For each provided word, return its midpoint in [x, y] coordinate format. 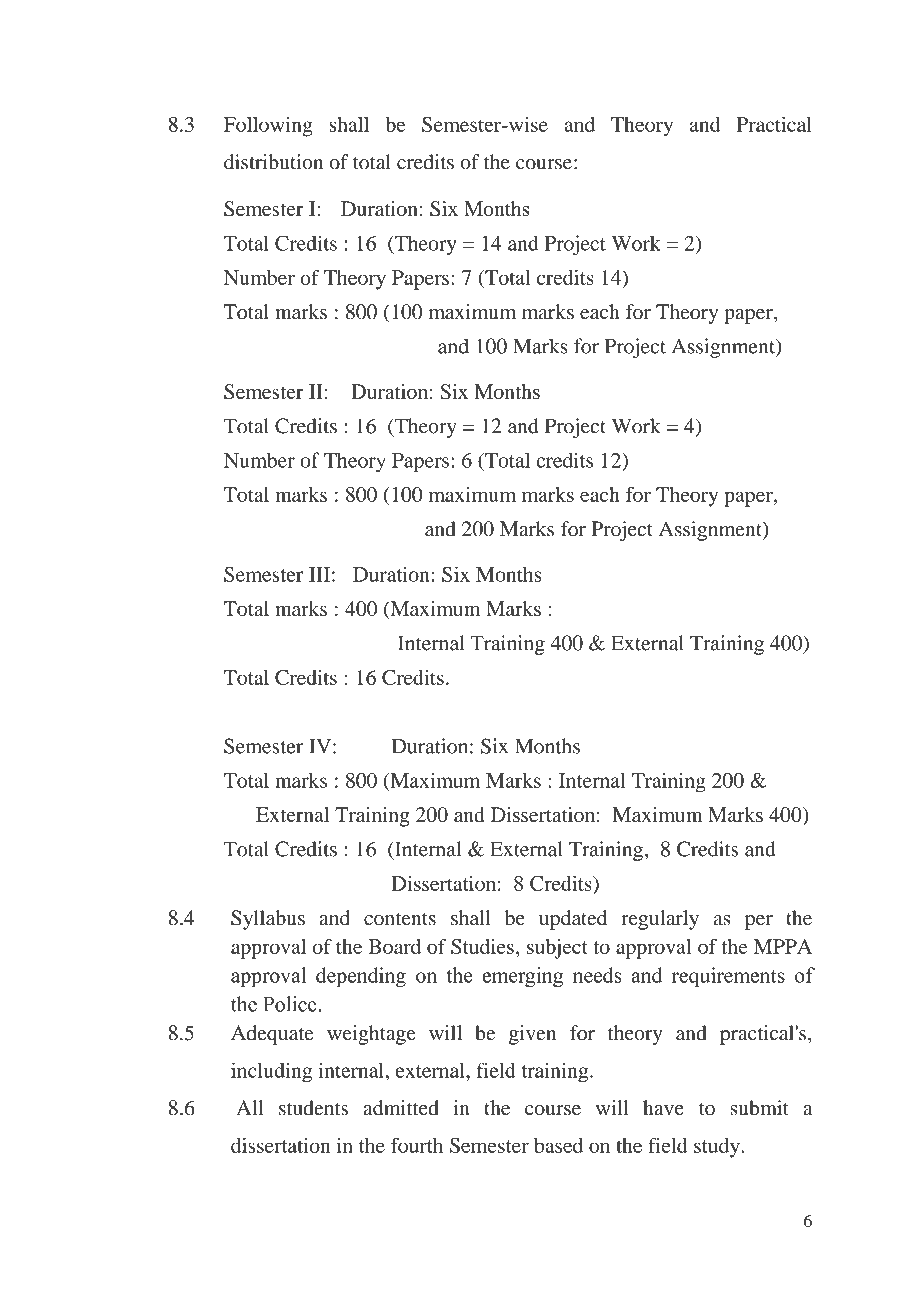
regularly [660, 920]
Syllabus [268, 920]
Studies [482, 946]
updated [573, 920]
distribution [273, 162]
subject [557, 949]
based [558, 1145]
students [313, 1108]
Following [268, 127]
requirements [728, 977]
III [319, 574]
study [718, 1148]
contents [400, 919]
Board [395, 946]
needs [597, 975]
